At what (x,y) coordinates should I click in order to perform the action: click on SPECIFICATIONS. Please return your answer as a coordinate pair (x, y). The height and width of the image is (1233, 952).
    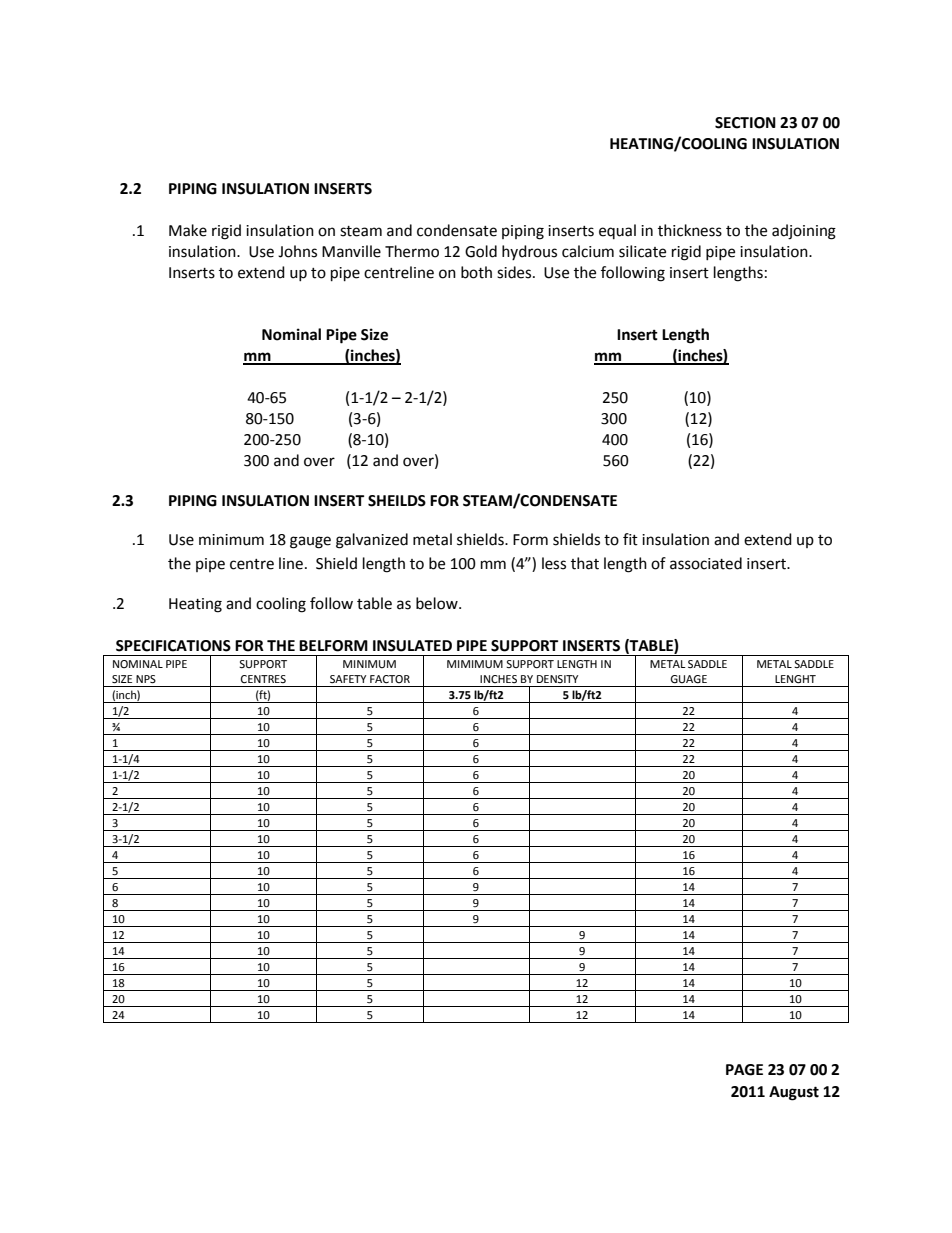
    Looking at the image, I should click on (173, 646).
